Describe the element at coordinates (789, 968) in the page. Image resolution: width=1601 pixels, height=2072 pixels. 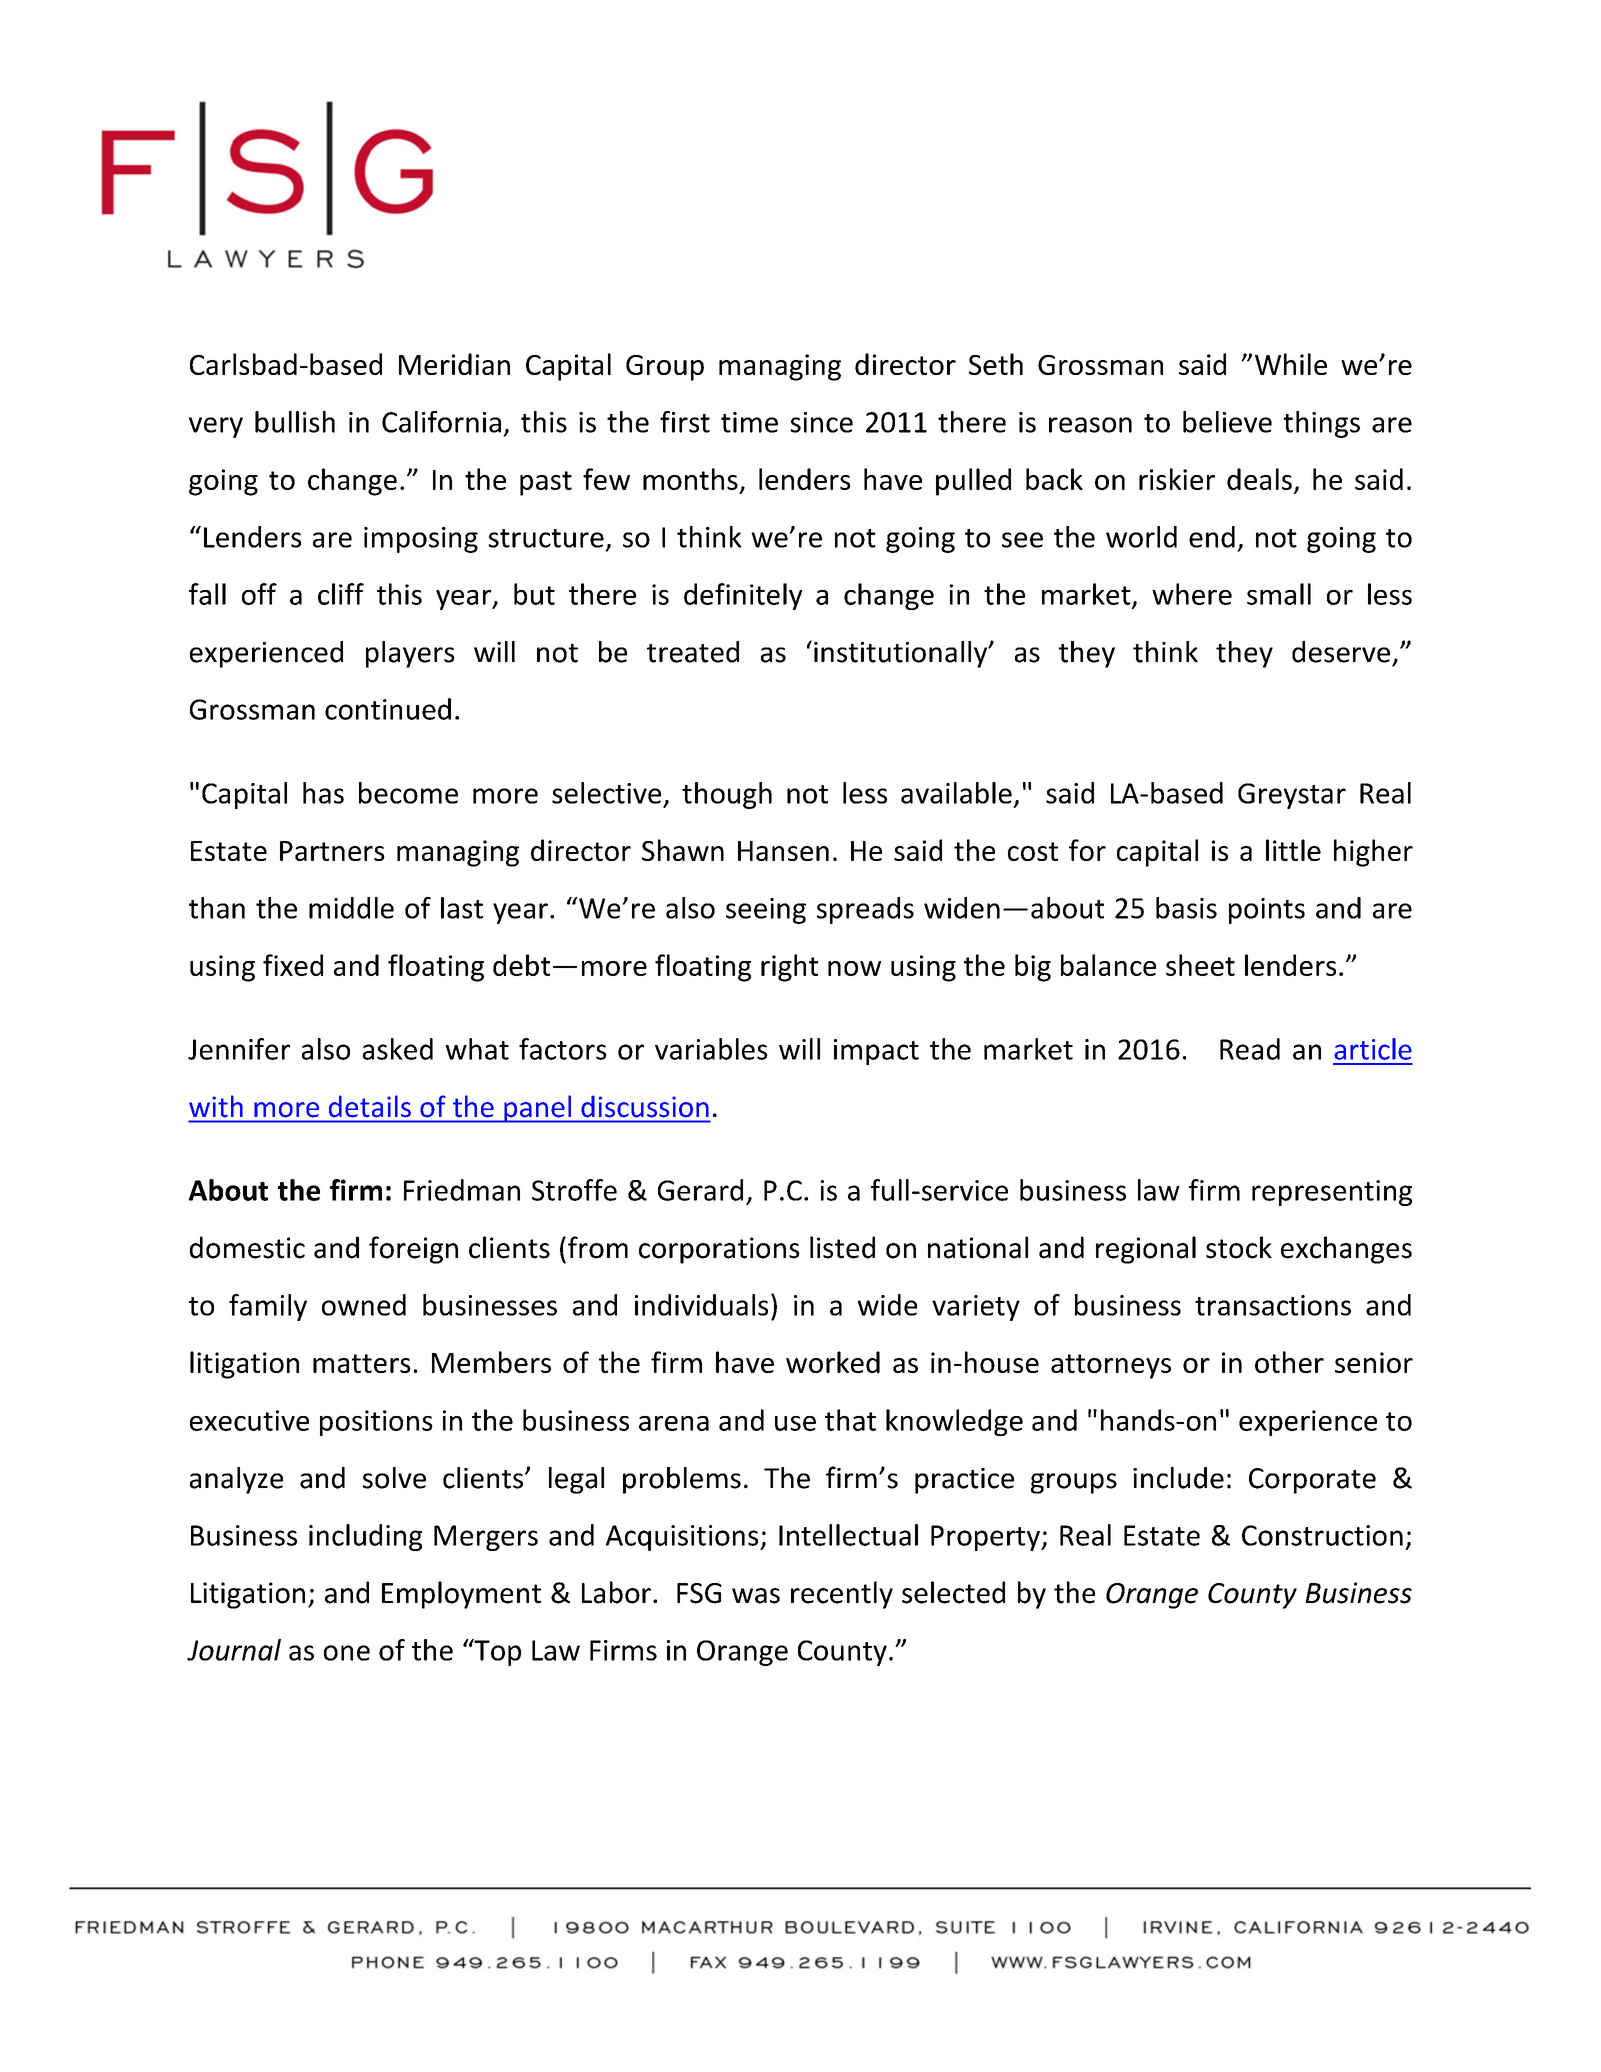
I see `right` at that location.
